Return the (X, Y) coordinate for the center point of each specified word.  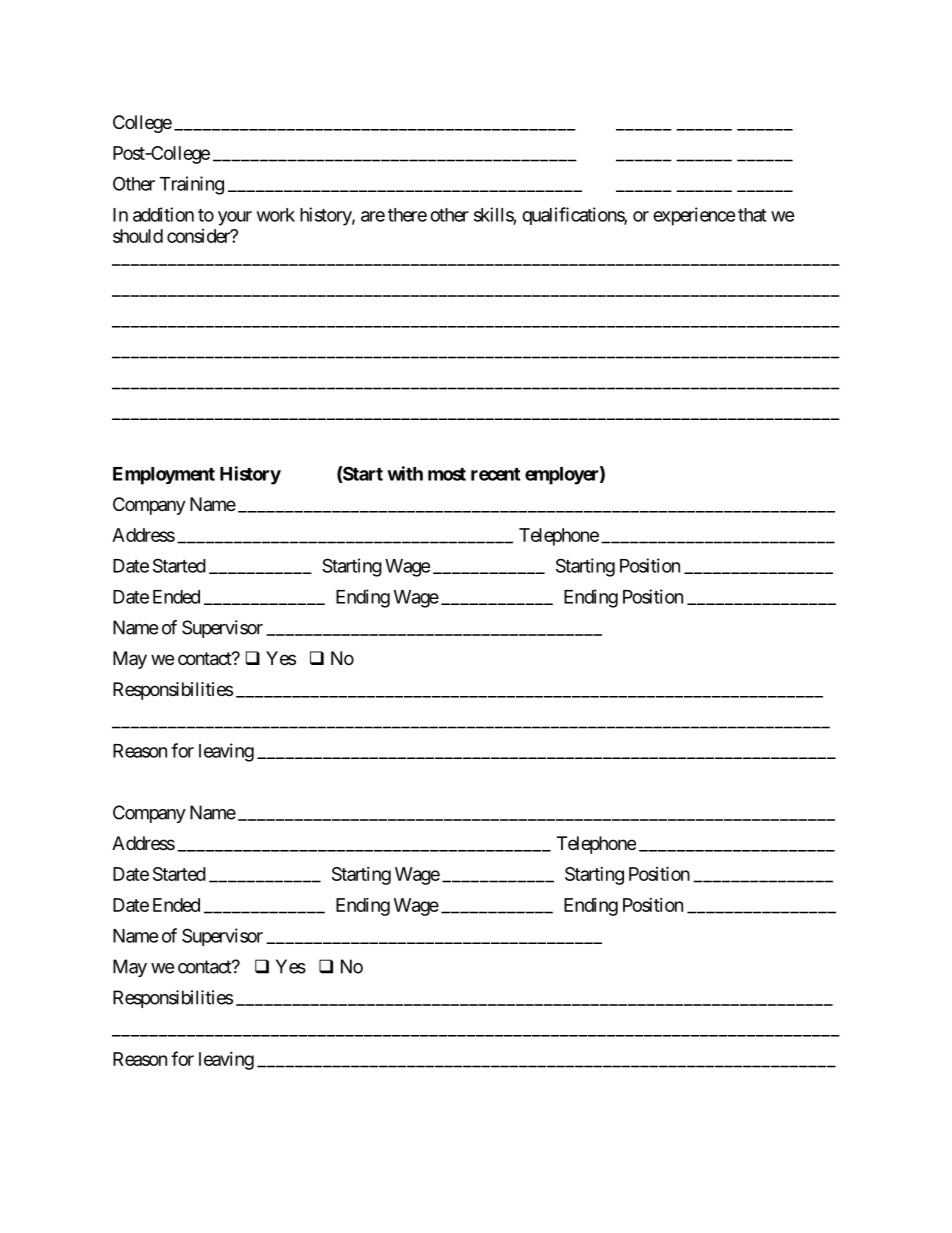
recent (495, 474)
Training (192, 185)
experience (694, 216)
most (447, 474)
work (276, 215)
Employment (164, 476)
